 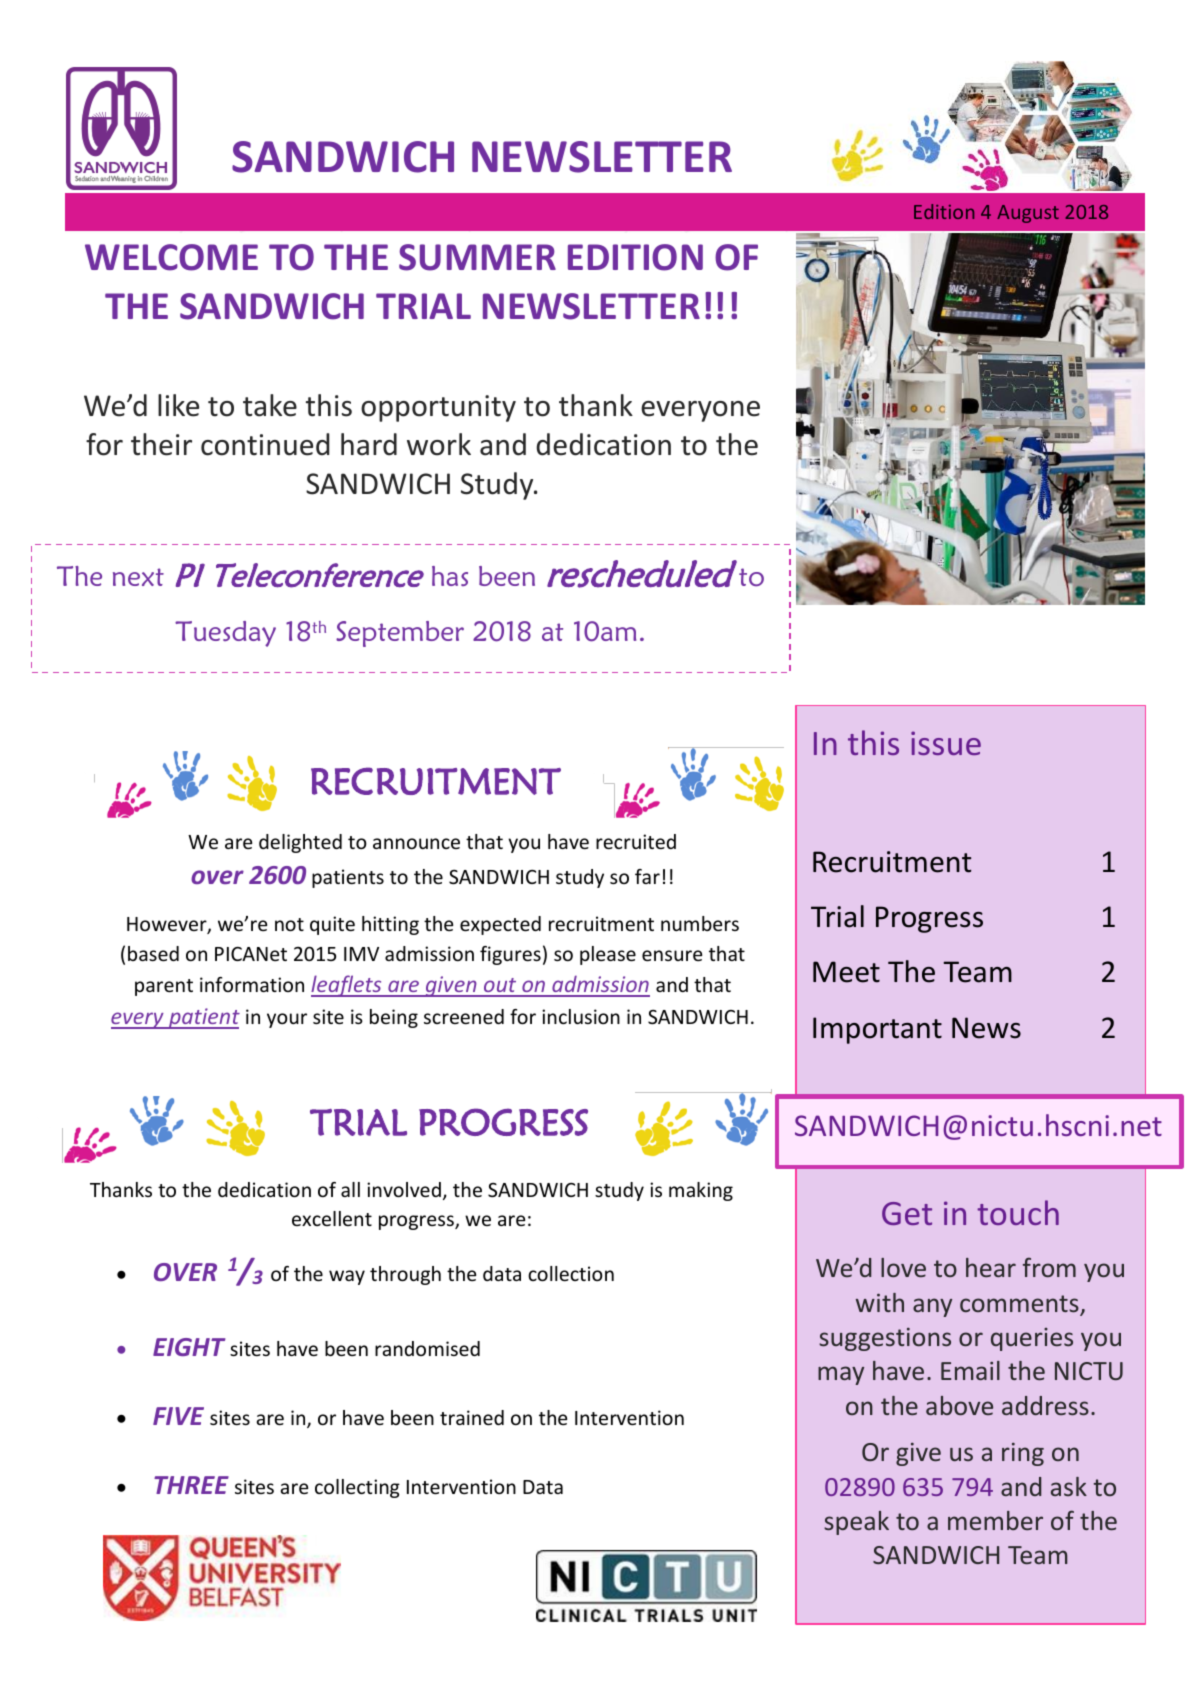 What do you see at coordinates (171, 257) in the screenshot?
I see `WELCOME` at bounding box center [171, 257].
